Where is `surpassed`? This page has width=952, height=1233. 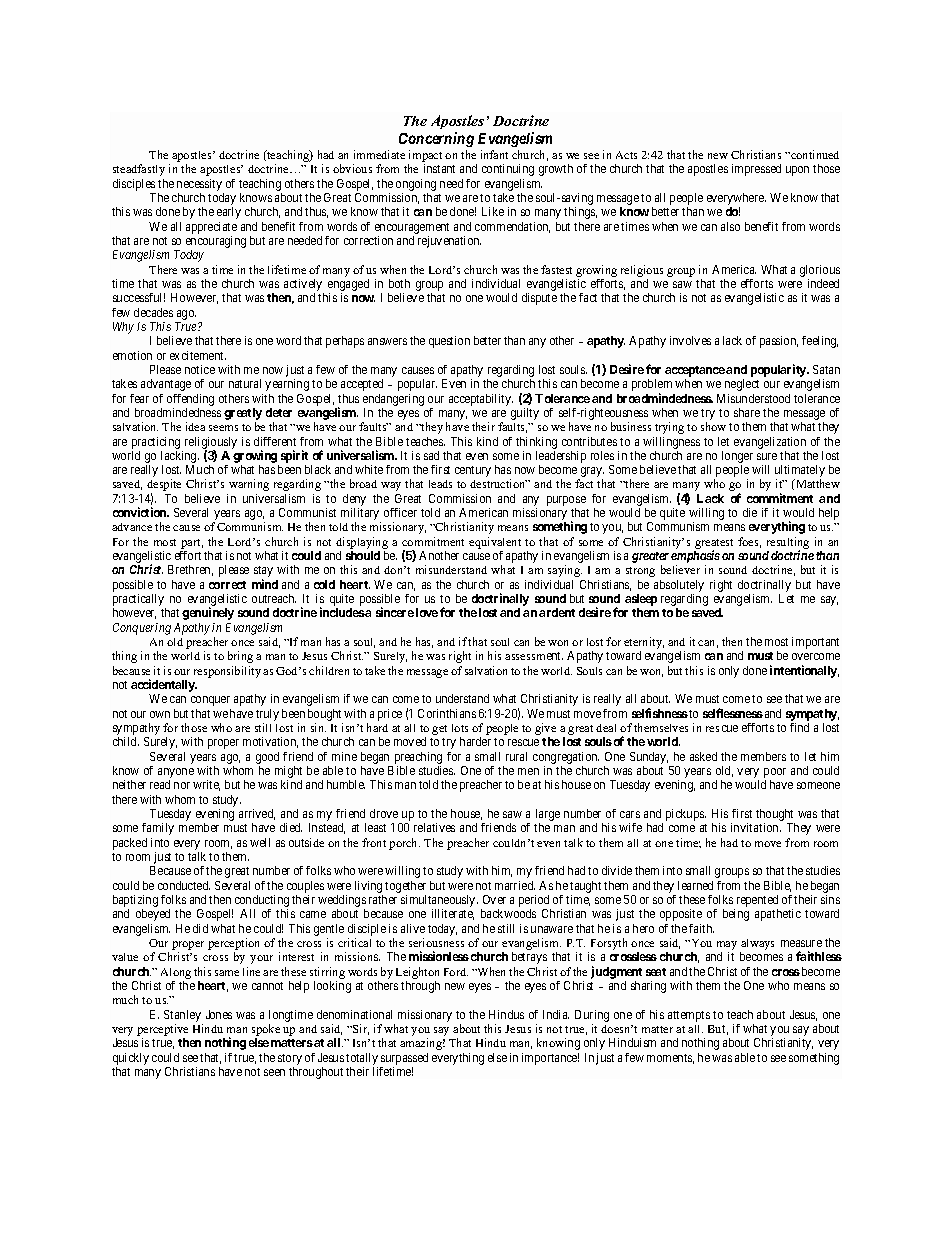 surpassed is located at coordinates (404, 1059).
